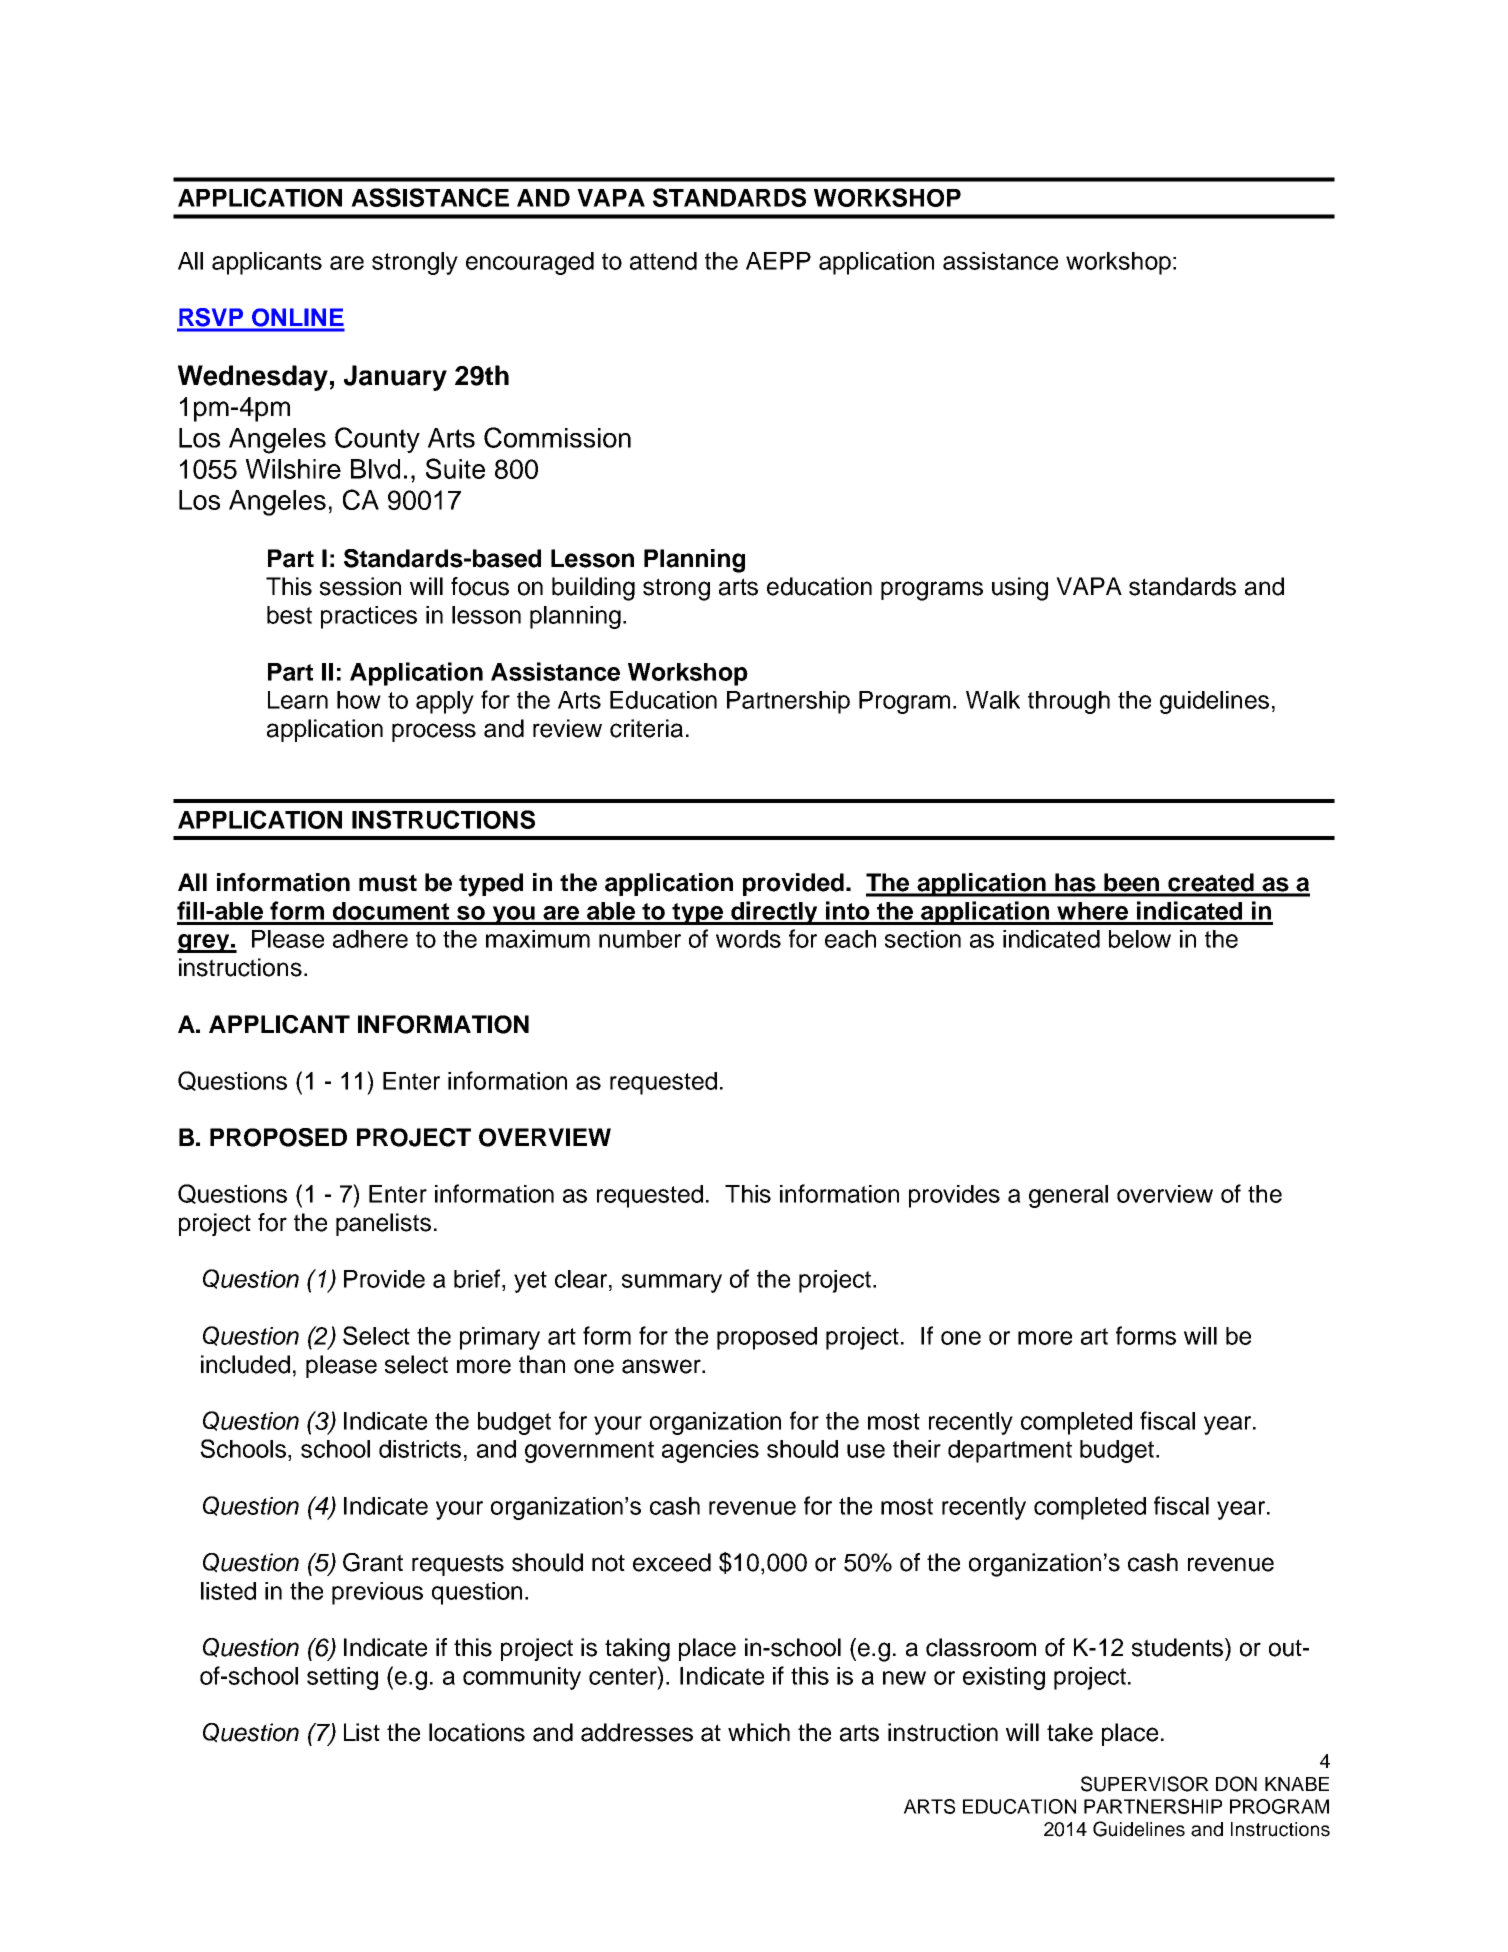 The width and height of the screenshot is (1508, 1952). I want to click on words, so click(748, 939).
